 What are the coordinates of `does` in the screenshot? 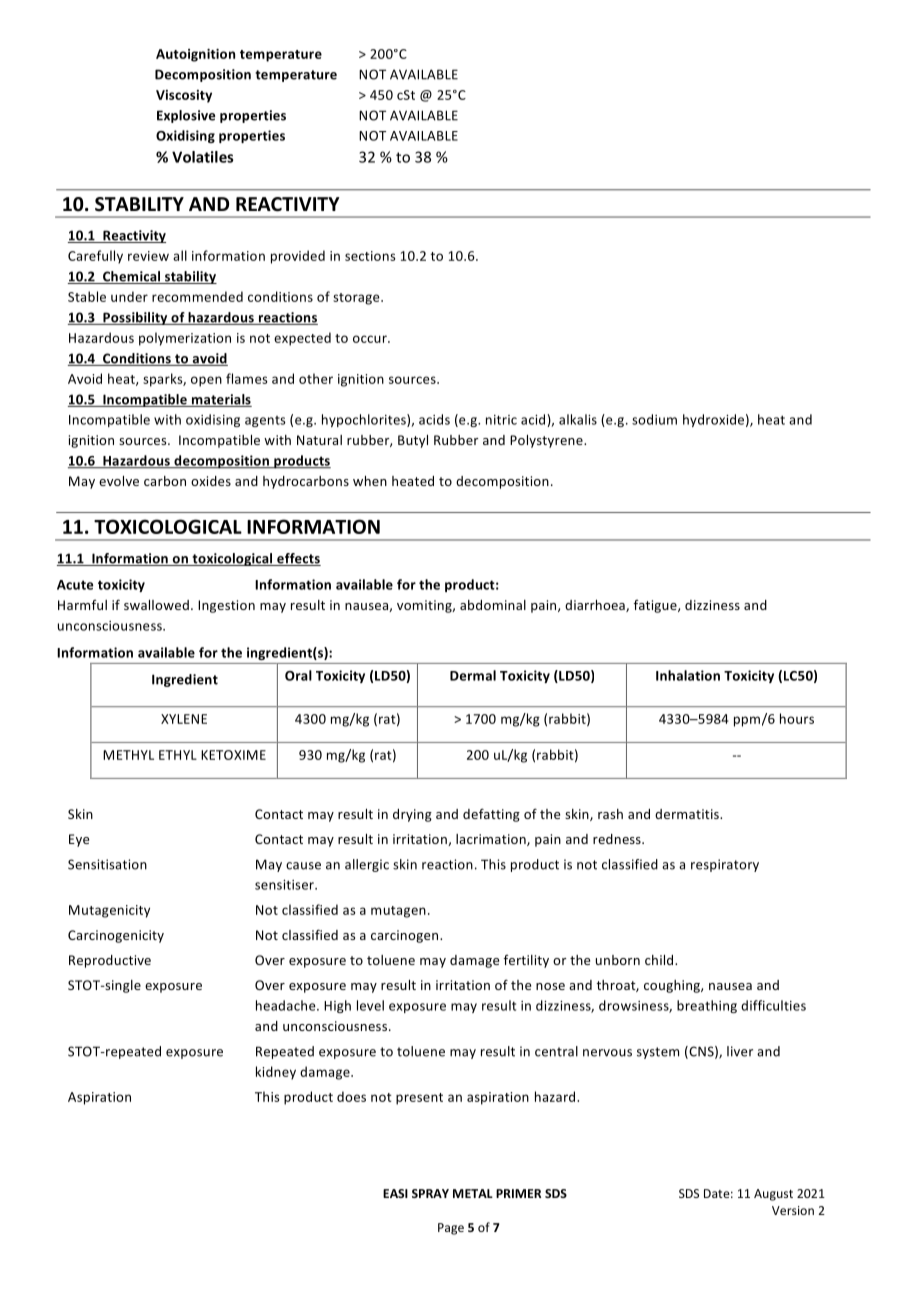 It's located at (351, 1096).
